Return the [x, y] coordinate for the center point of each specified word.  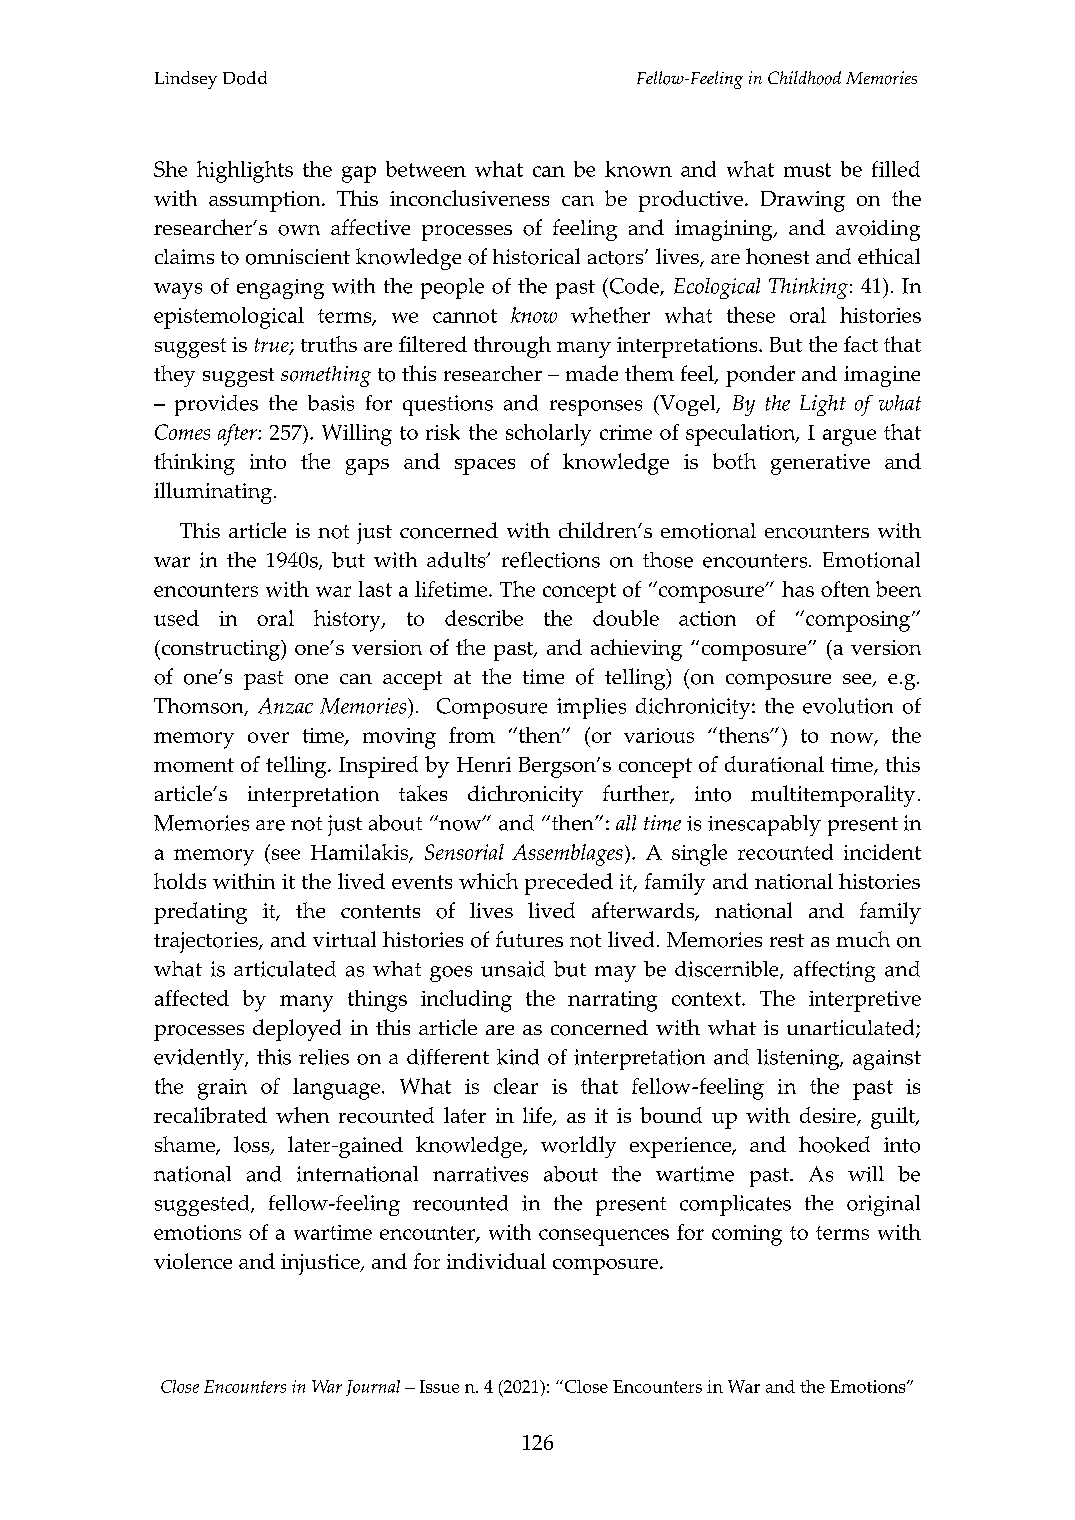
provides [216, 405]
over [268, 737]
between [426, 169]
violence [193, 1261]
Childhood [804, 78]
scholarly [548, 435]
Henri [484, 764]
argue [849, 437]
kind [518, 1057]
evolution [848, 706]
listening [799, 1059]
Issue [439, 1386]
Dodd [245, 78]
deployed [297, 1030]
